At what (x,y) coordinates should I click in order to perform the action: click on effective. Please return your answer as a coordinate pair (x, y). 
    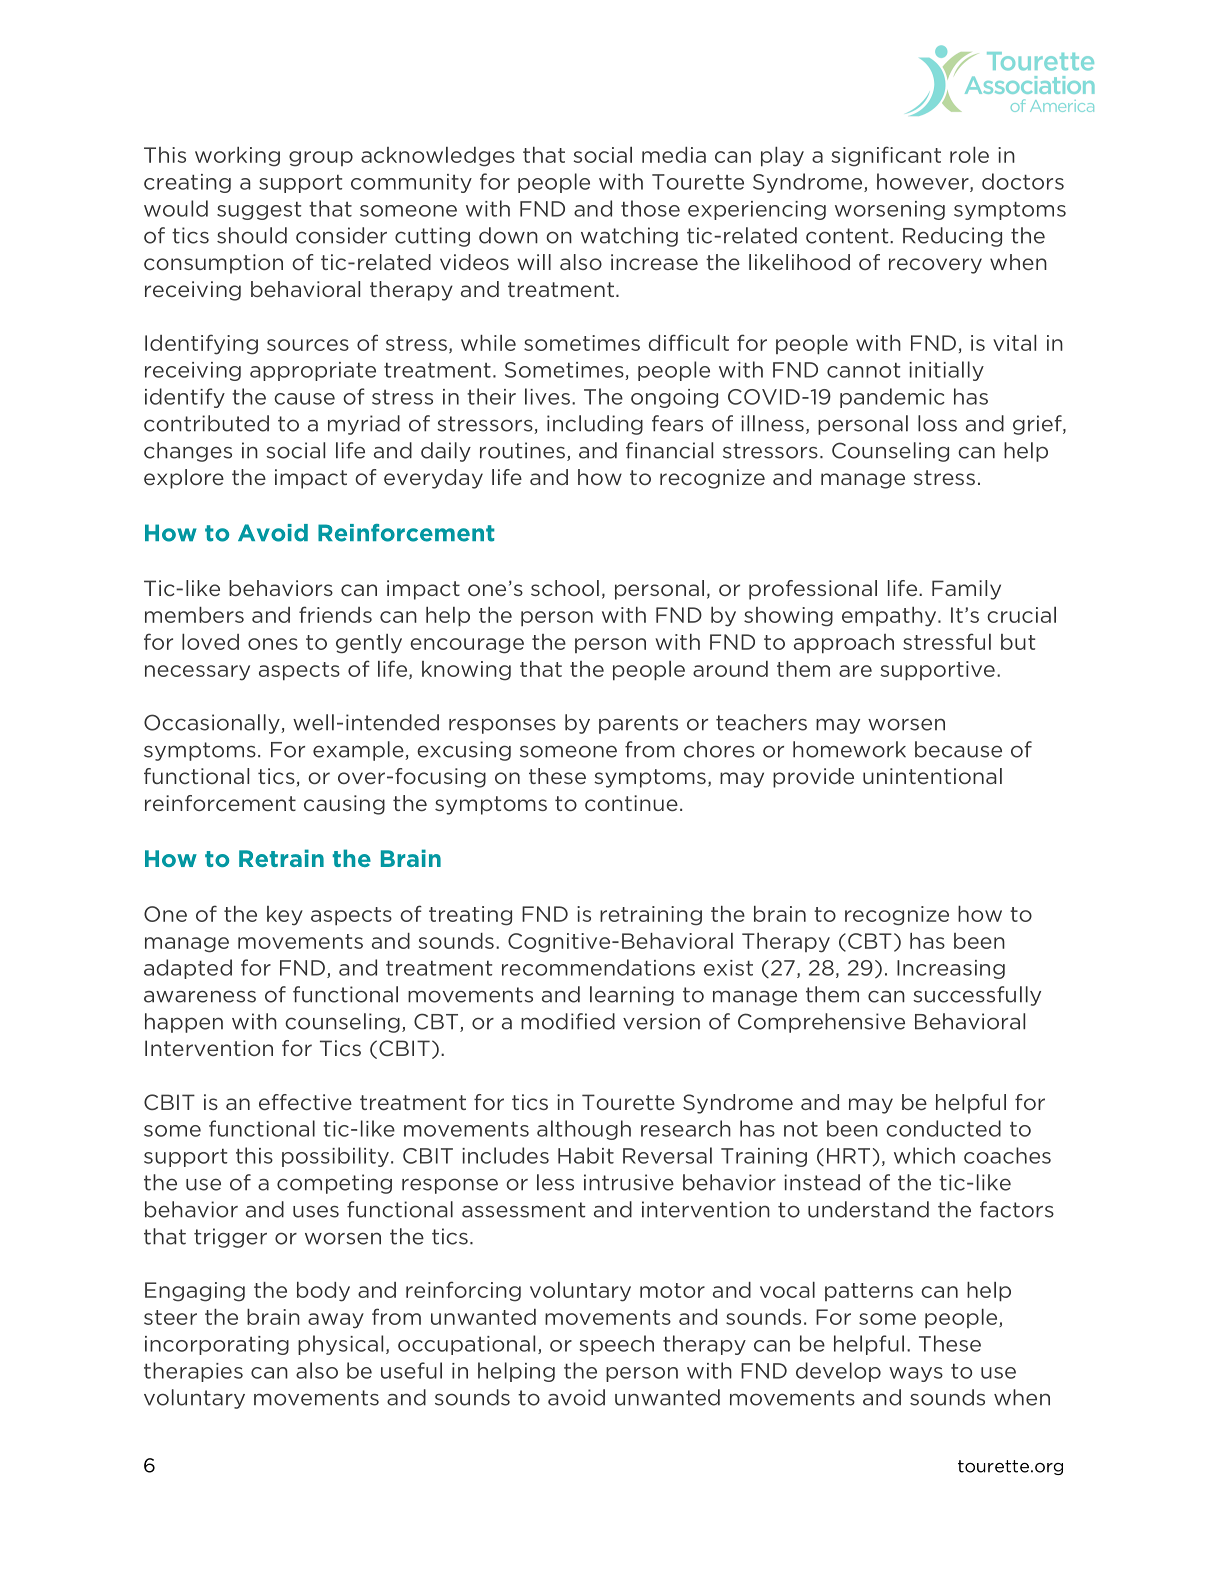
    Looking at the image, I should click on (305, 1102).
